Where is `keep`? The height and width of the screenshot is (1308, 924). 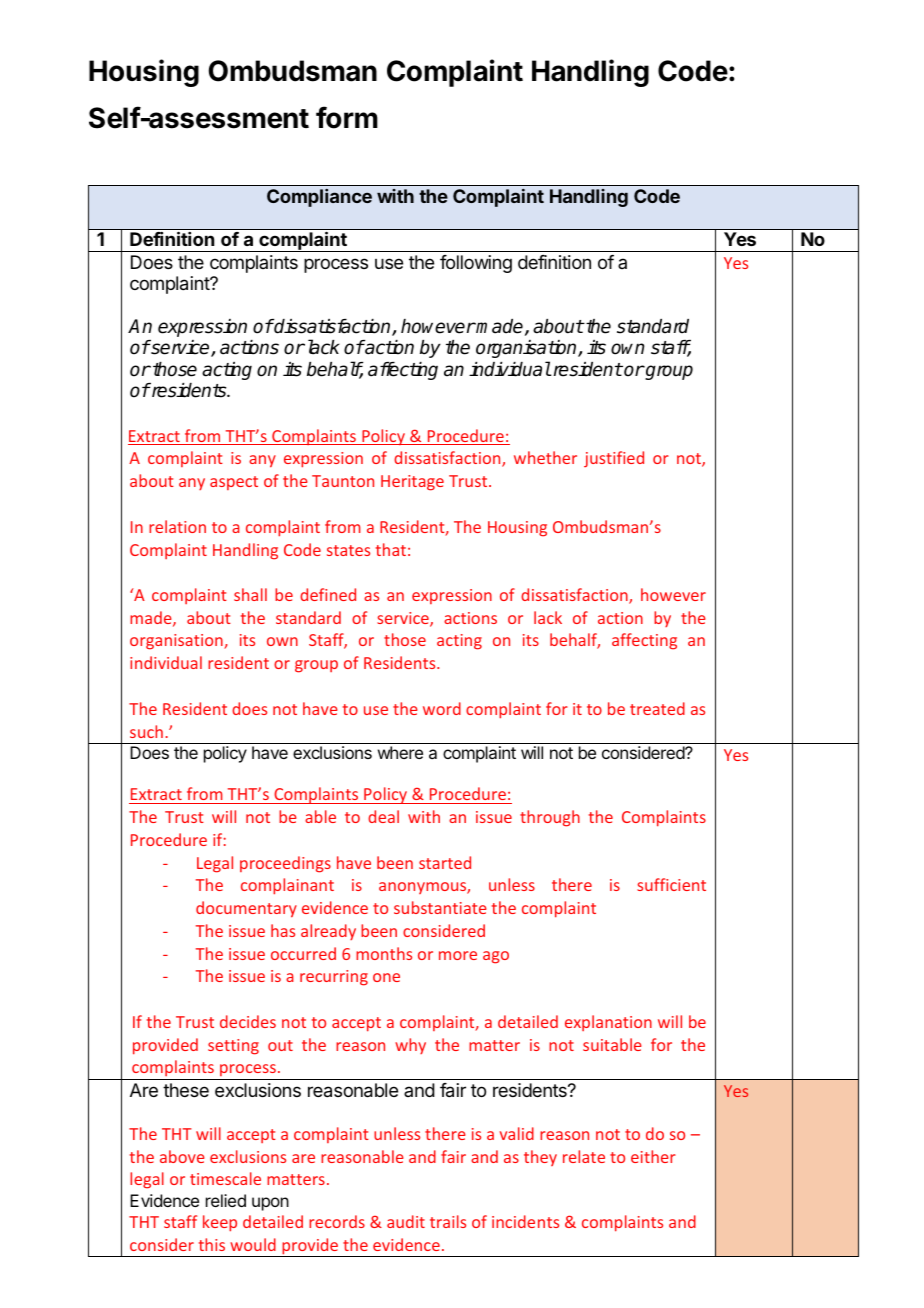
keep is located at coordinates (220, 1223).
